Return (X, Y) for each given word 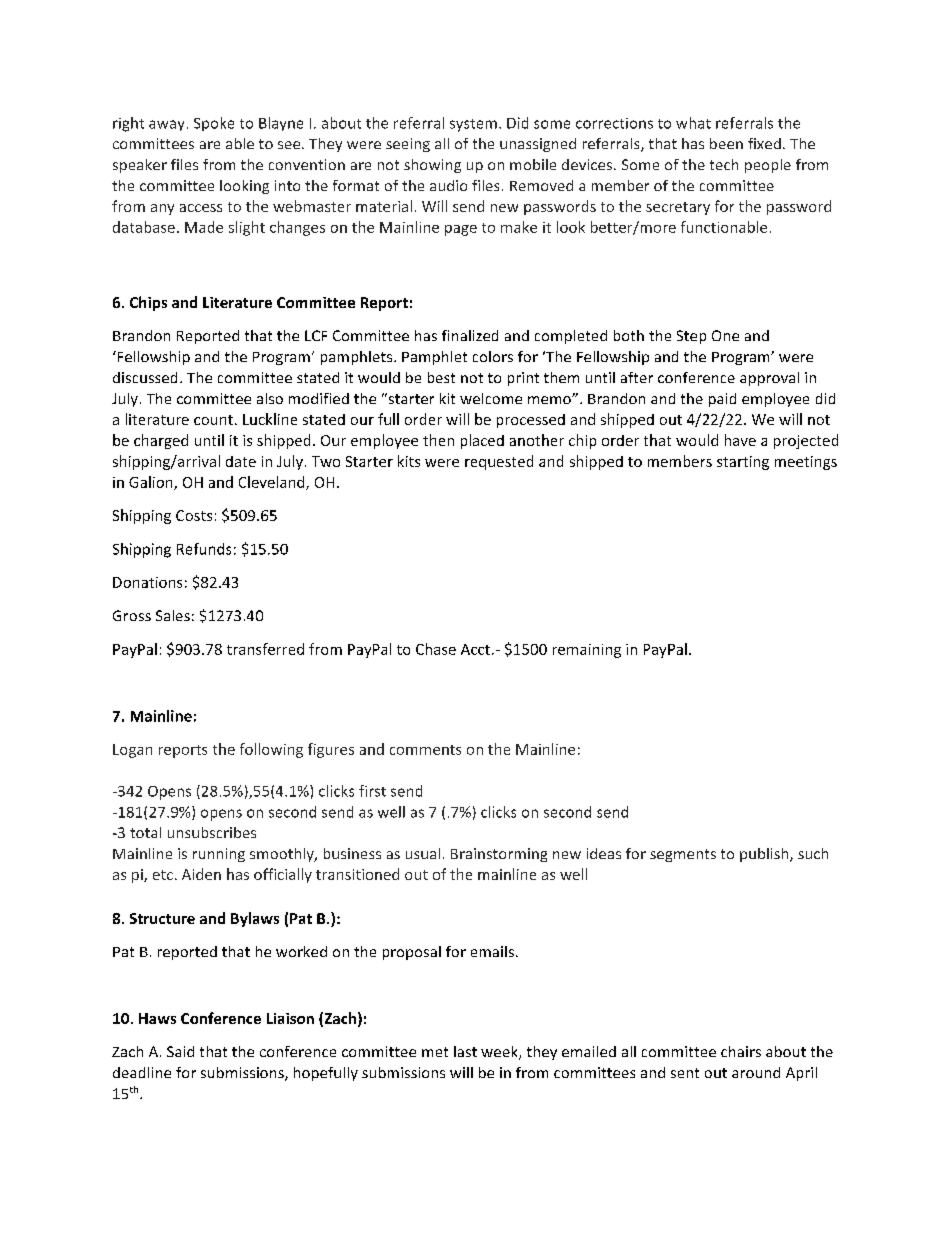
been (726, 143)
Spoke (214, 124)
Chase (436, 649)
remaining (587, 651)
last (465, 1051)
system (473, 125)
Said (180, 1051)
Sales (173, 615)
